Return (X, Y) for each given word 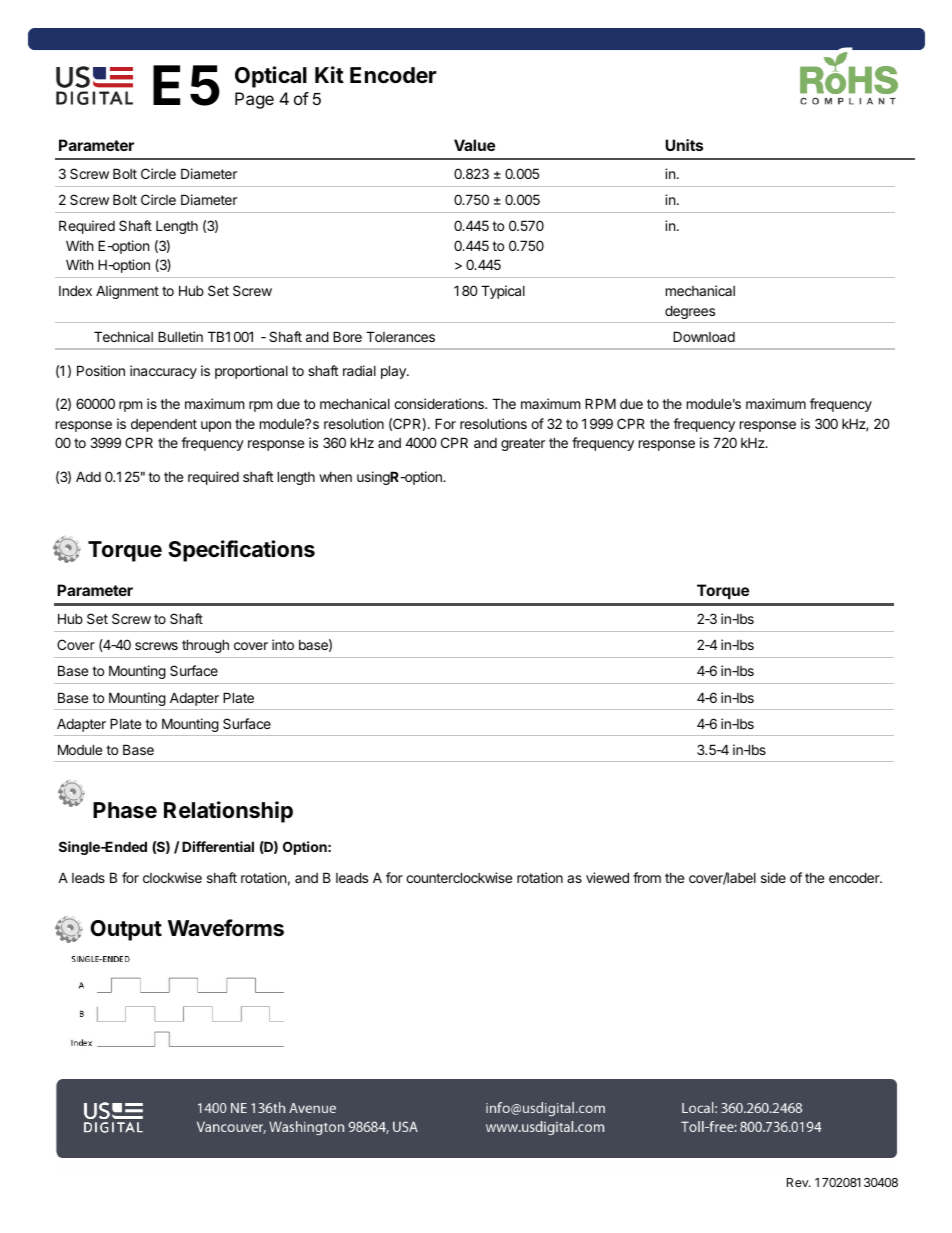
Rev (798, 1182)
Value (474, 145)
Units (684, 145)
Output (126, 930)
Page (254, 100)
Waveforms (226, 928)
